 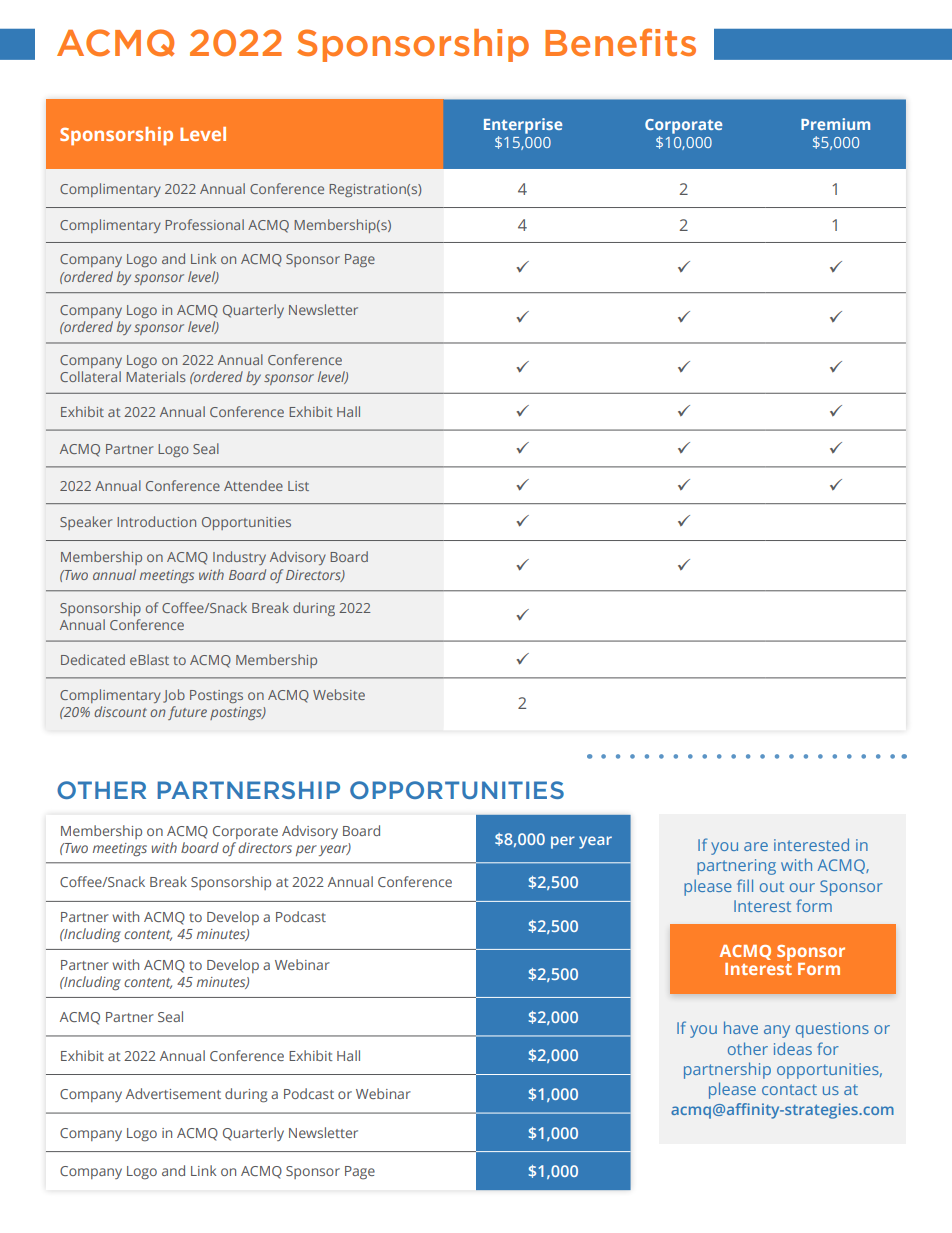 What do you see at coordinates (239, 558) in the page?
I see `Industry` at bounding box center [239, 558].
